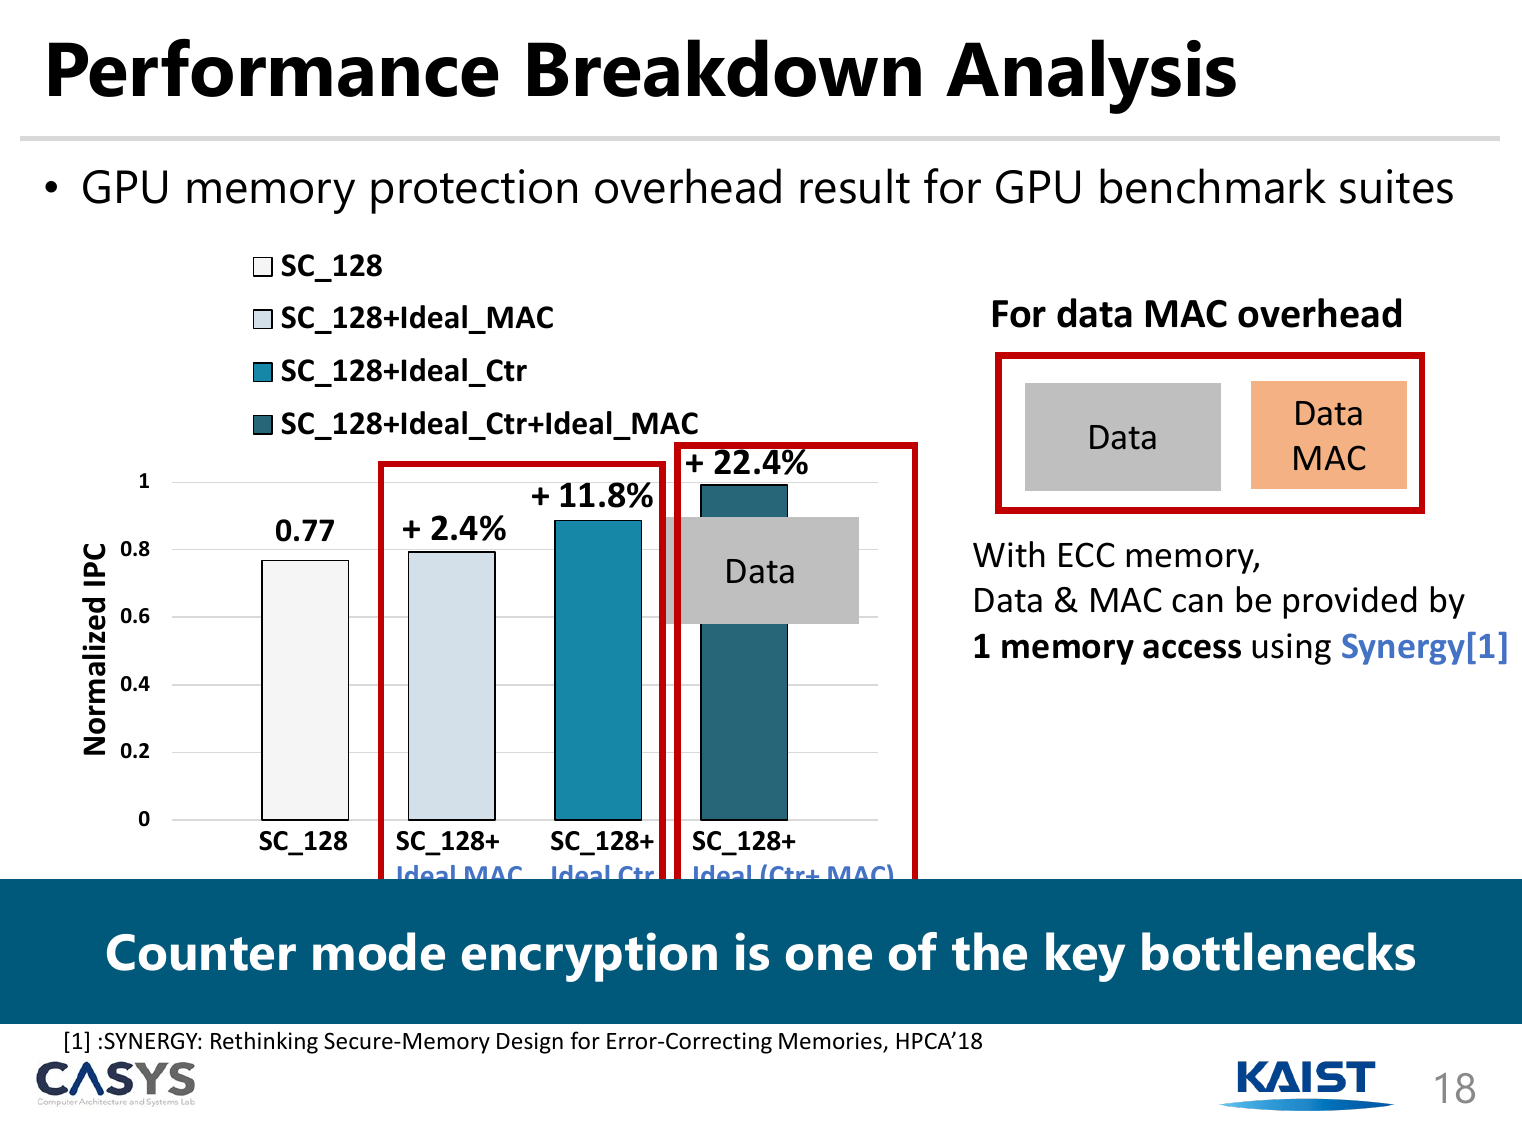 The image size is (1522, 1141). Describe the element at coordinates (273, 68) in the screenshot. I see `Performance` at that location.
